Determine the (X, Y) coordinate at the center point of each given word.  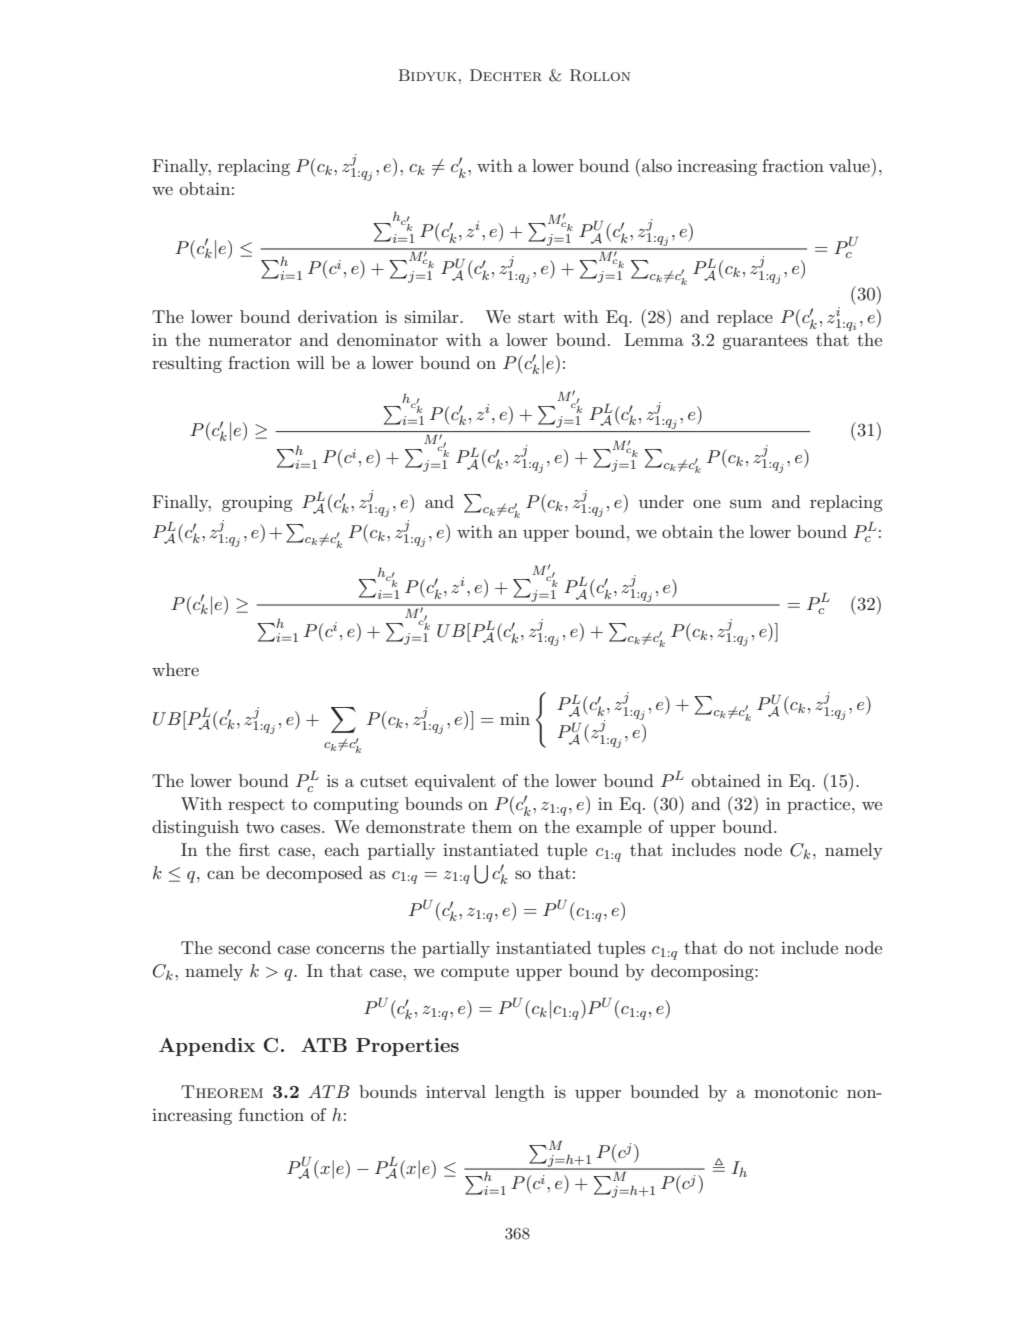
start (536, 317)
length (520, 1093)
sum (746, 503)
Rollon (600, 75)
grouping (257, 503)
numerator (250, 340)
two (260, 827)
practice (820, 805)
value (850, 165)
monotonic (796, 1092)
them (492, 826)
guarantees (765, 342)
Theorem (222, 1091)
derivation (338, 316)
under (661, 501)
